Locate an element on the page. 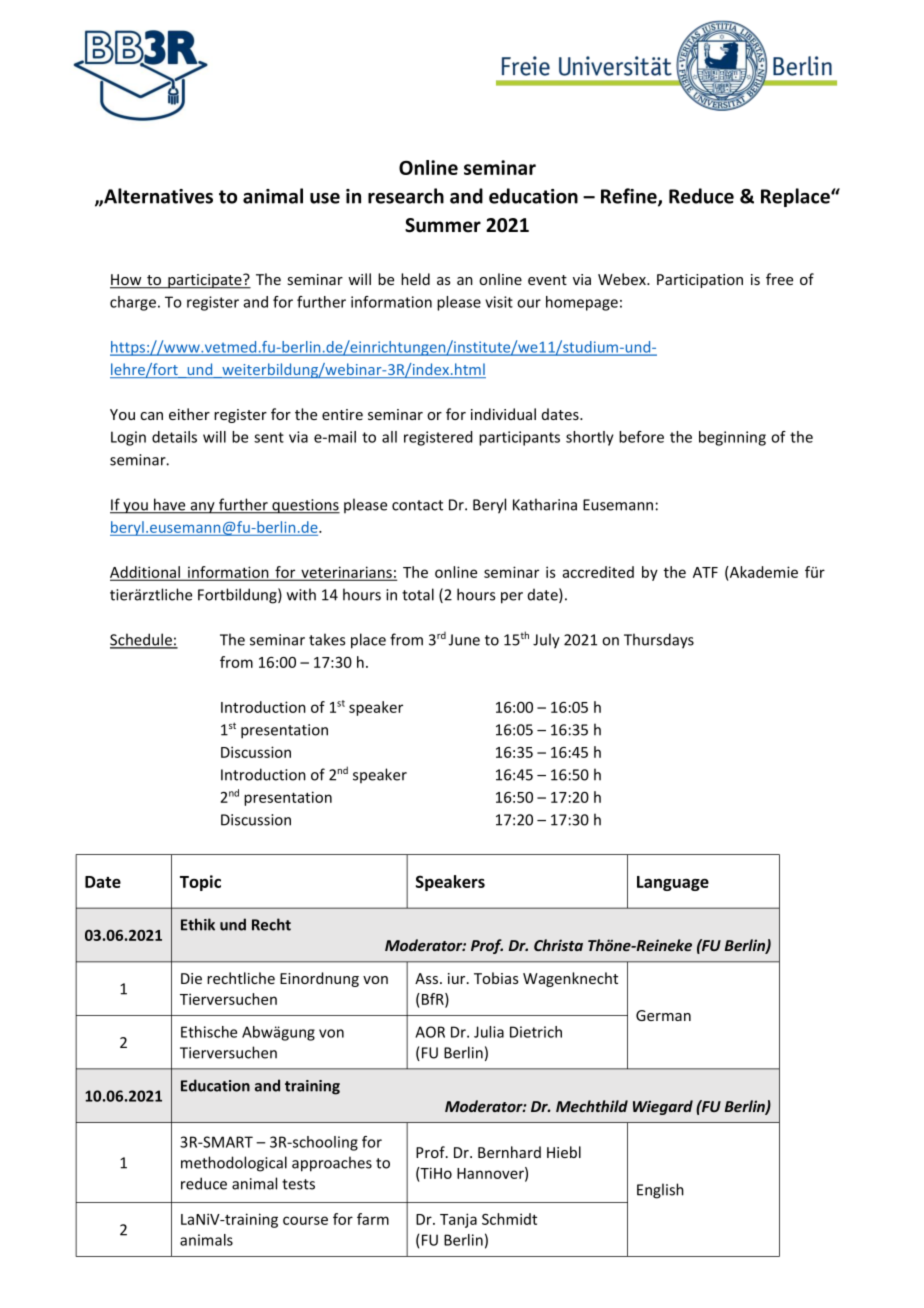 The width and height of the page is (924, 1308). Participation is located at coordinates (700, 281).
